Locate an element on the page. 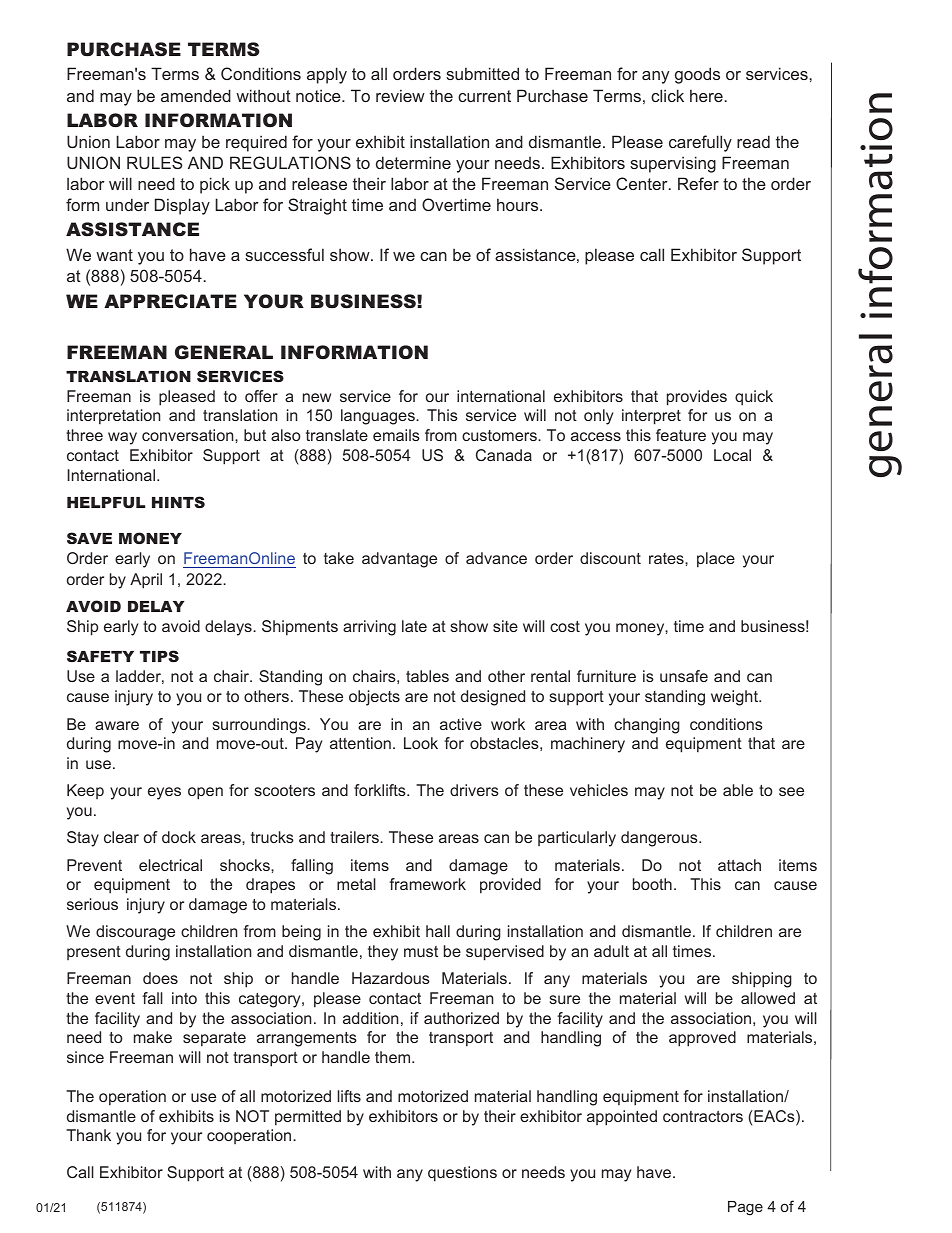  conversation is located at coordinates (189, 435).
